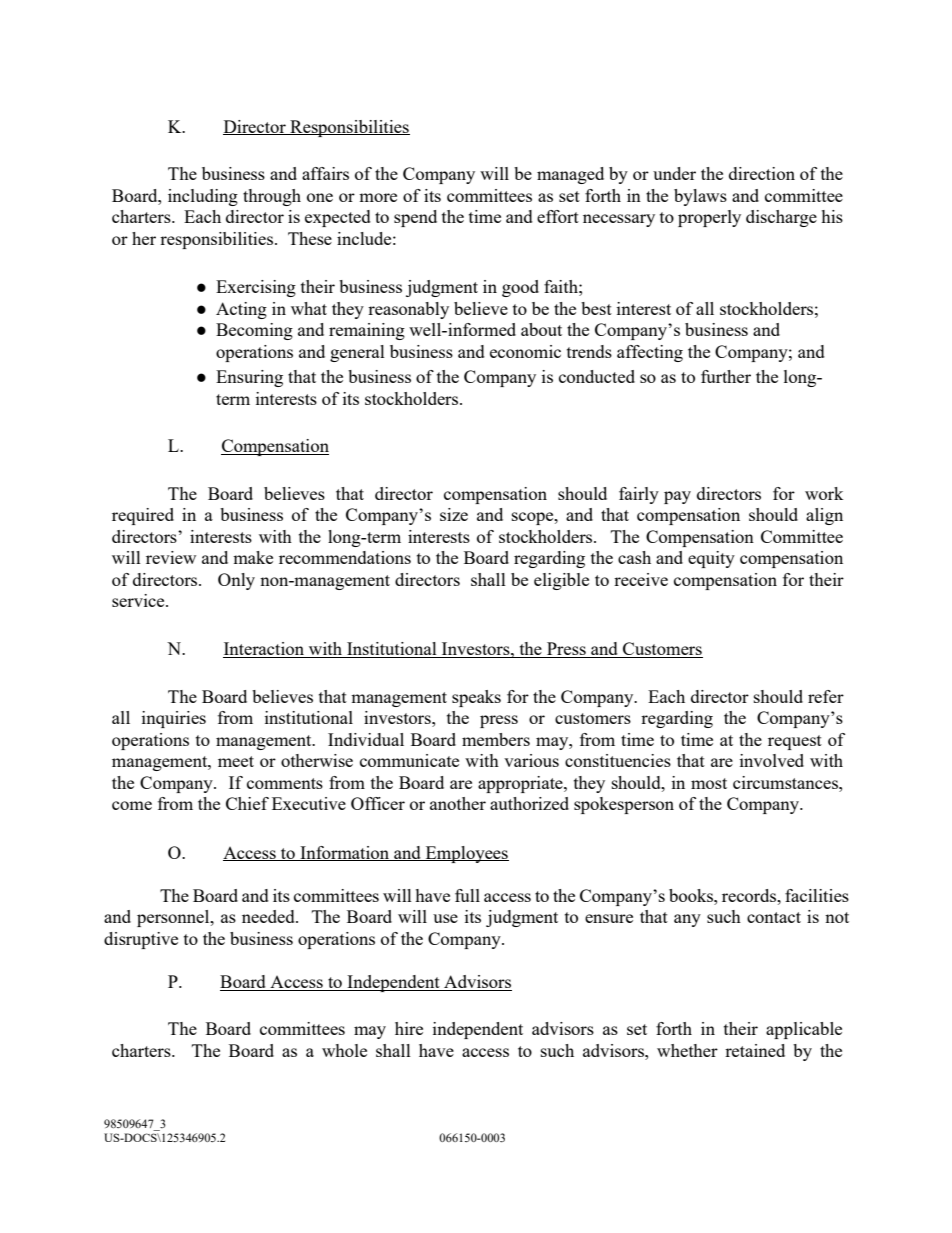 Image resolution: width=952 pixels, height=1233 pixels. Describe the element at coordinates (762, 173) in the screenshot. I see `direction` at that location.
